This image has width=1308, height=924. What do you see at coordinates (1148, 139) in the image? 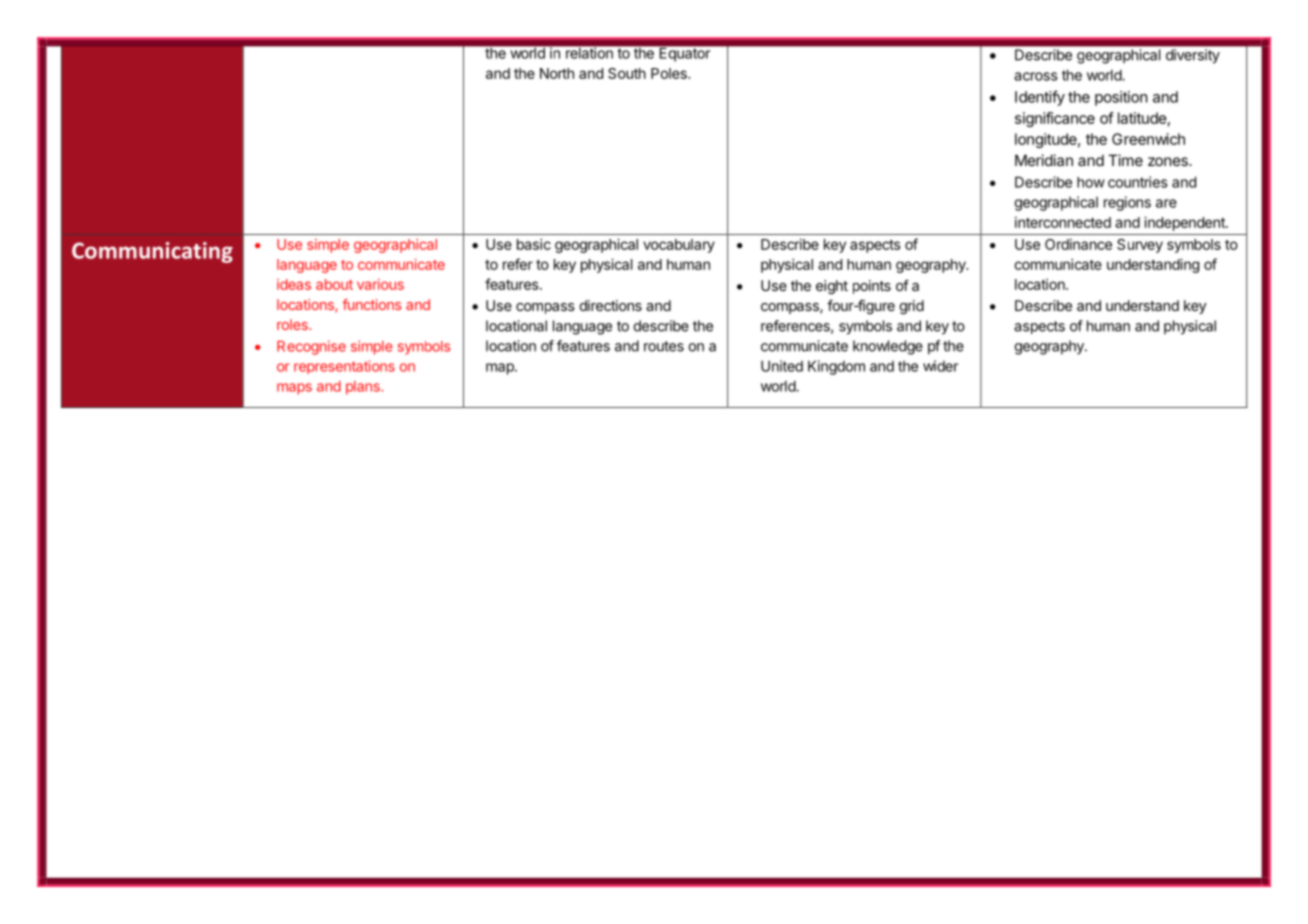
I see `Greenwich` at bounding box center [1148, 139].
